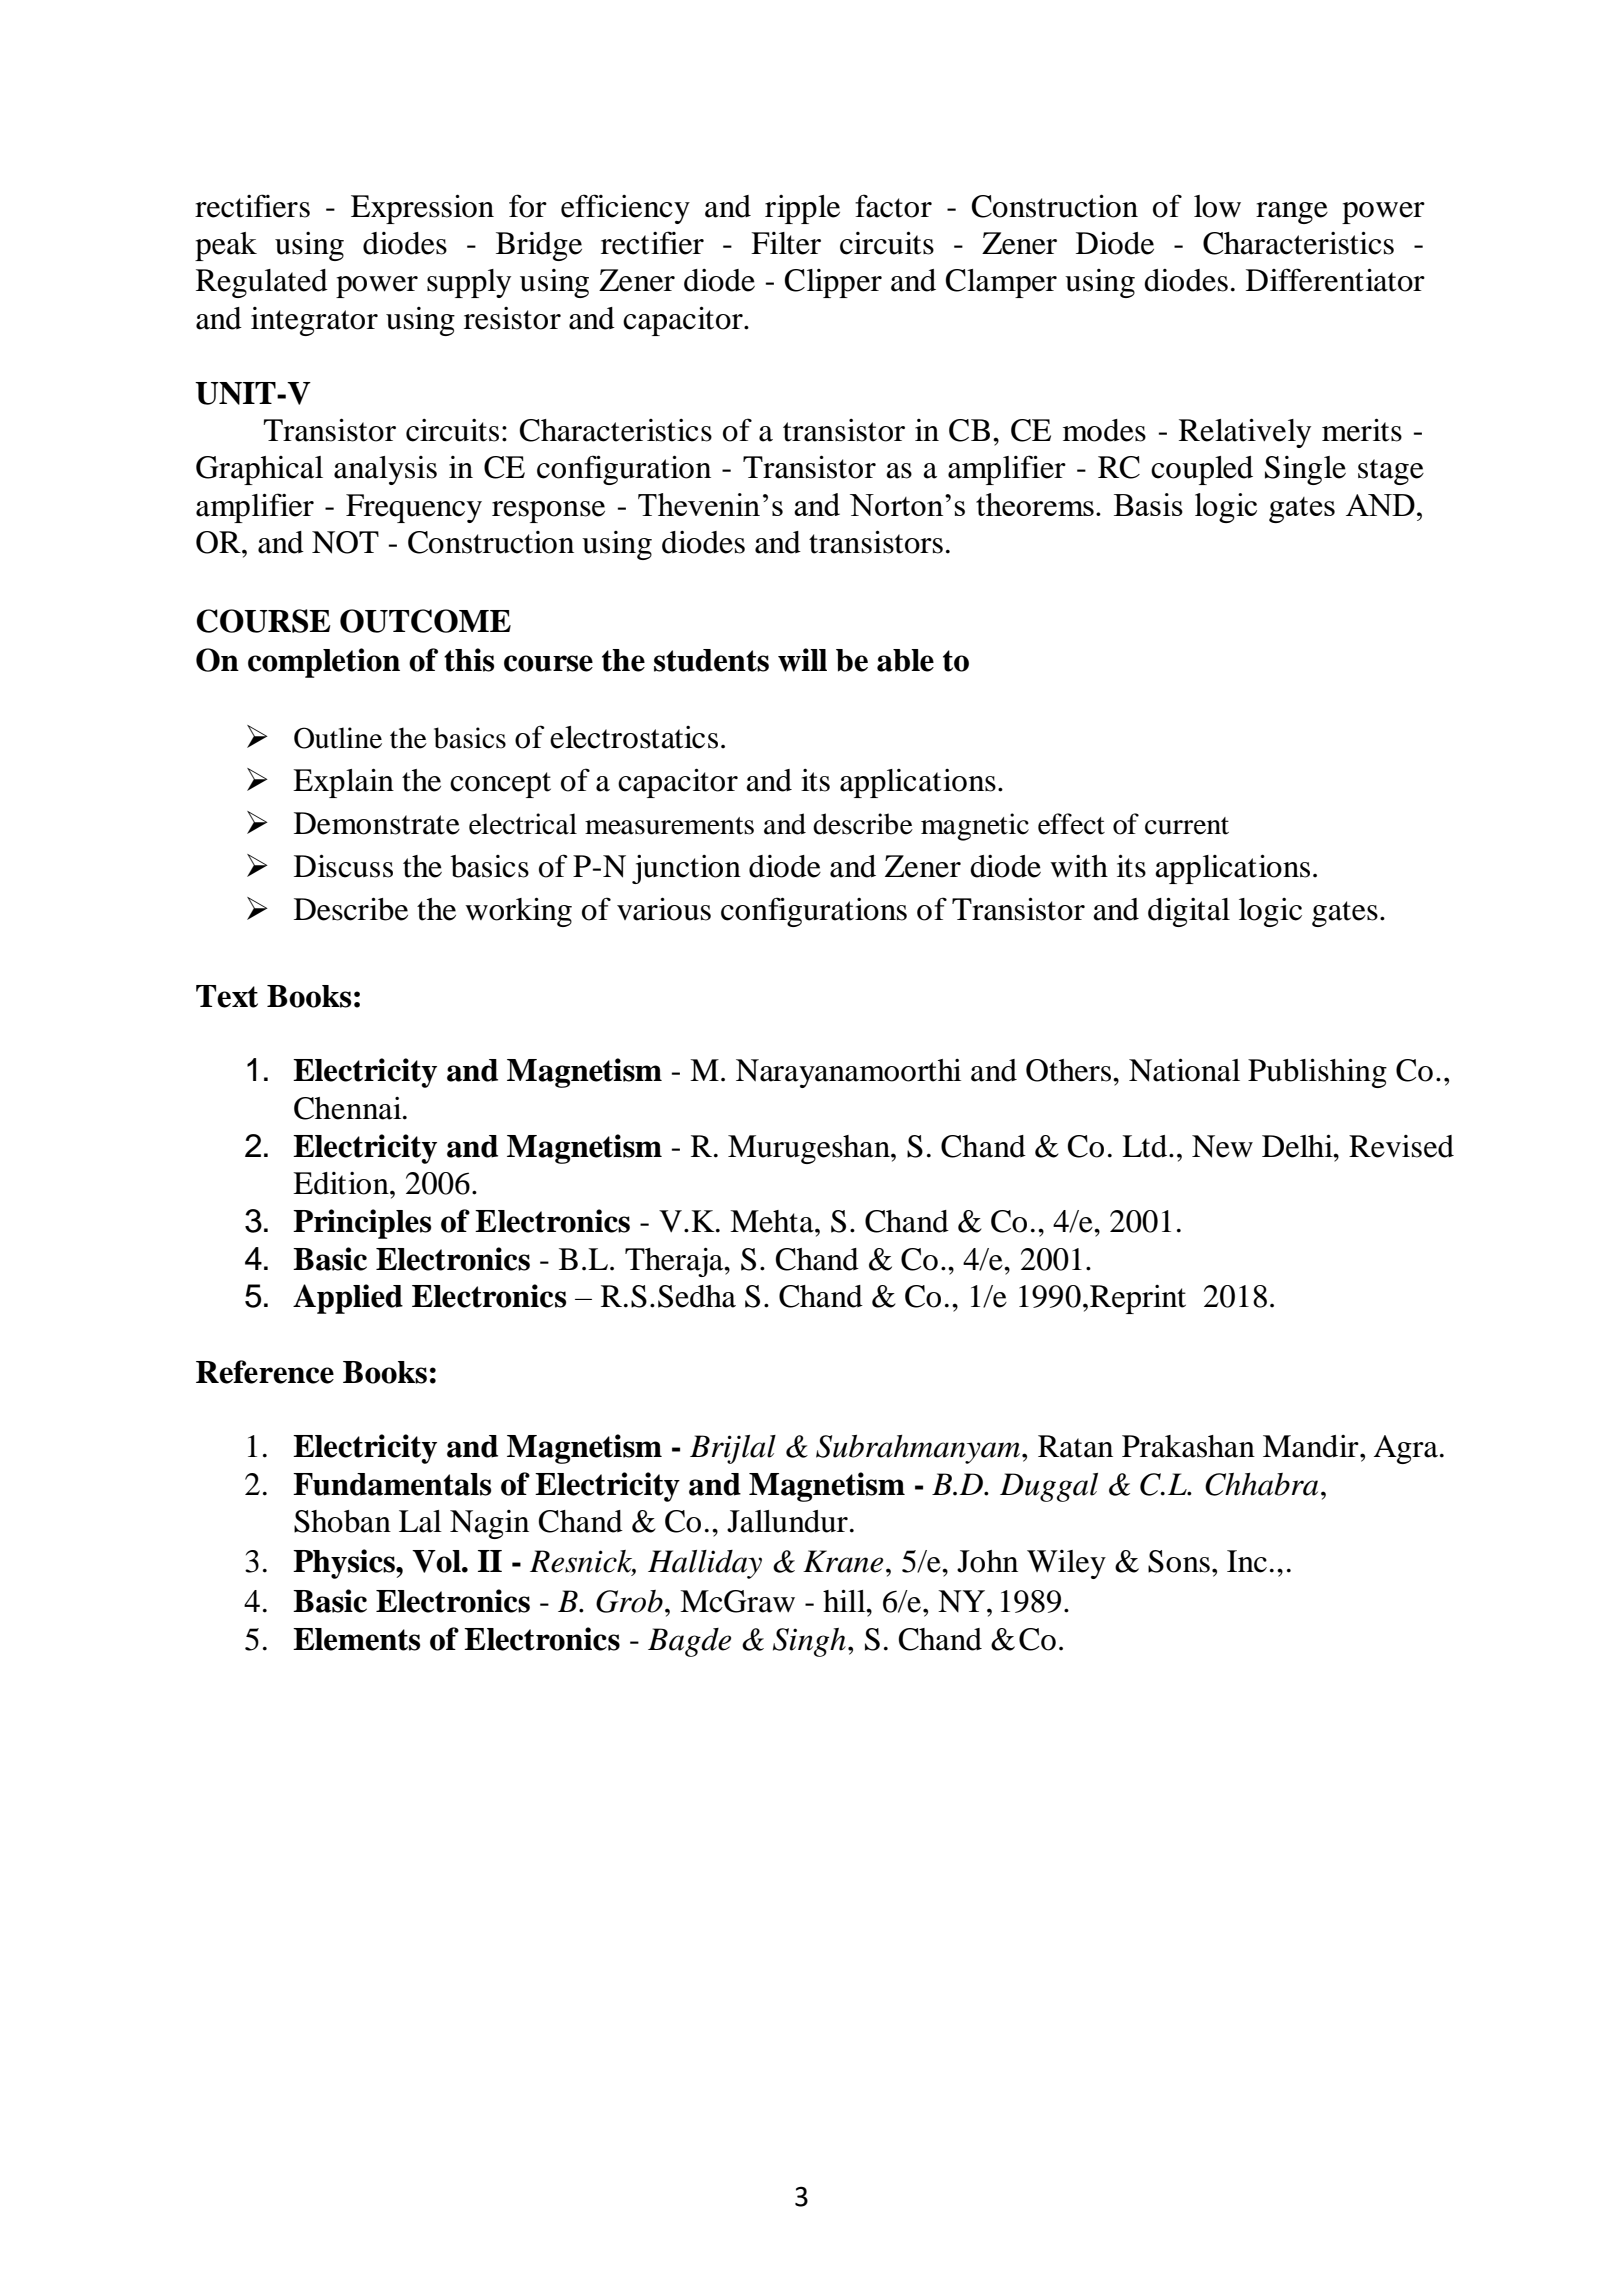 This page has height=2287, width=1618. Describe the element at coordinates (1179, 1561) in the page. I see `Sons` at that location.
